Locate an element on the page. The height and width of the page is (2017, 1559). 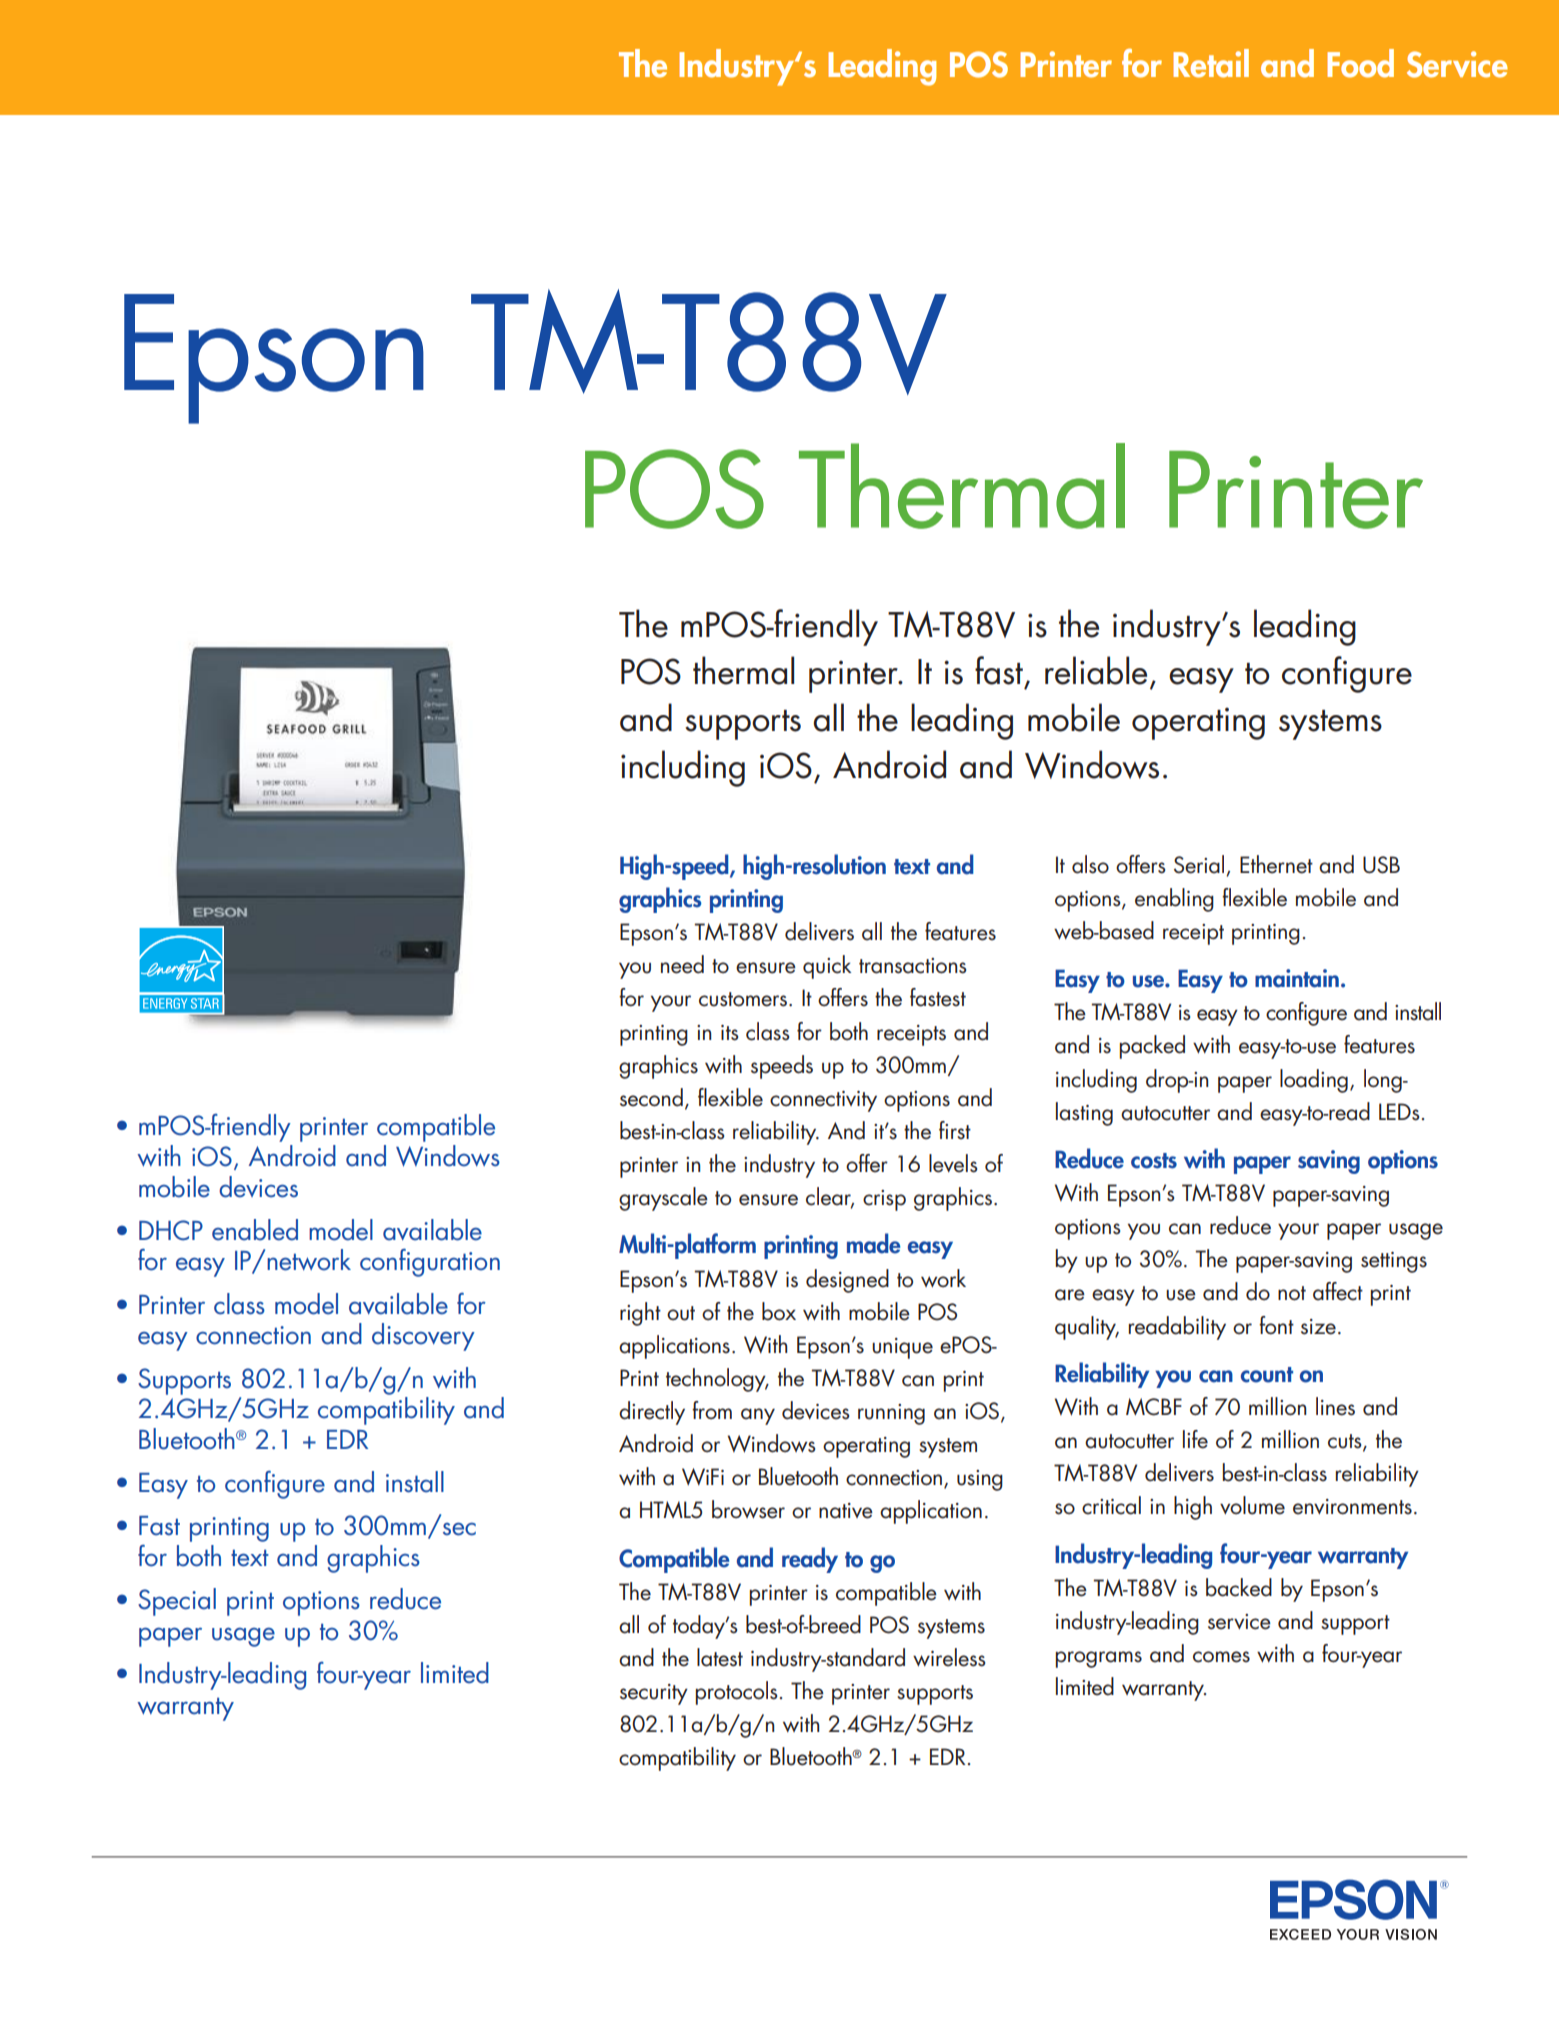
Food is located at coordinates (1360, 63).
